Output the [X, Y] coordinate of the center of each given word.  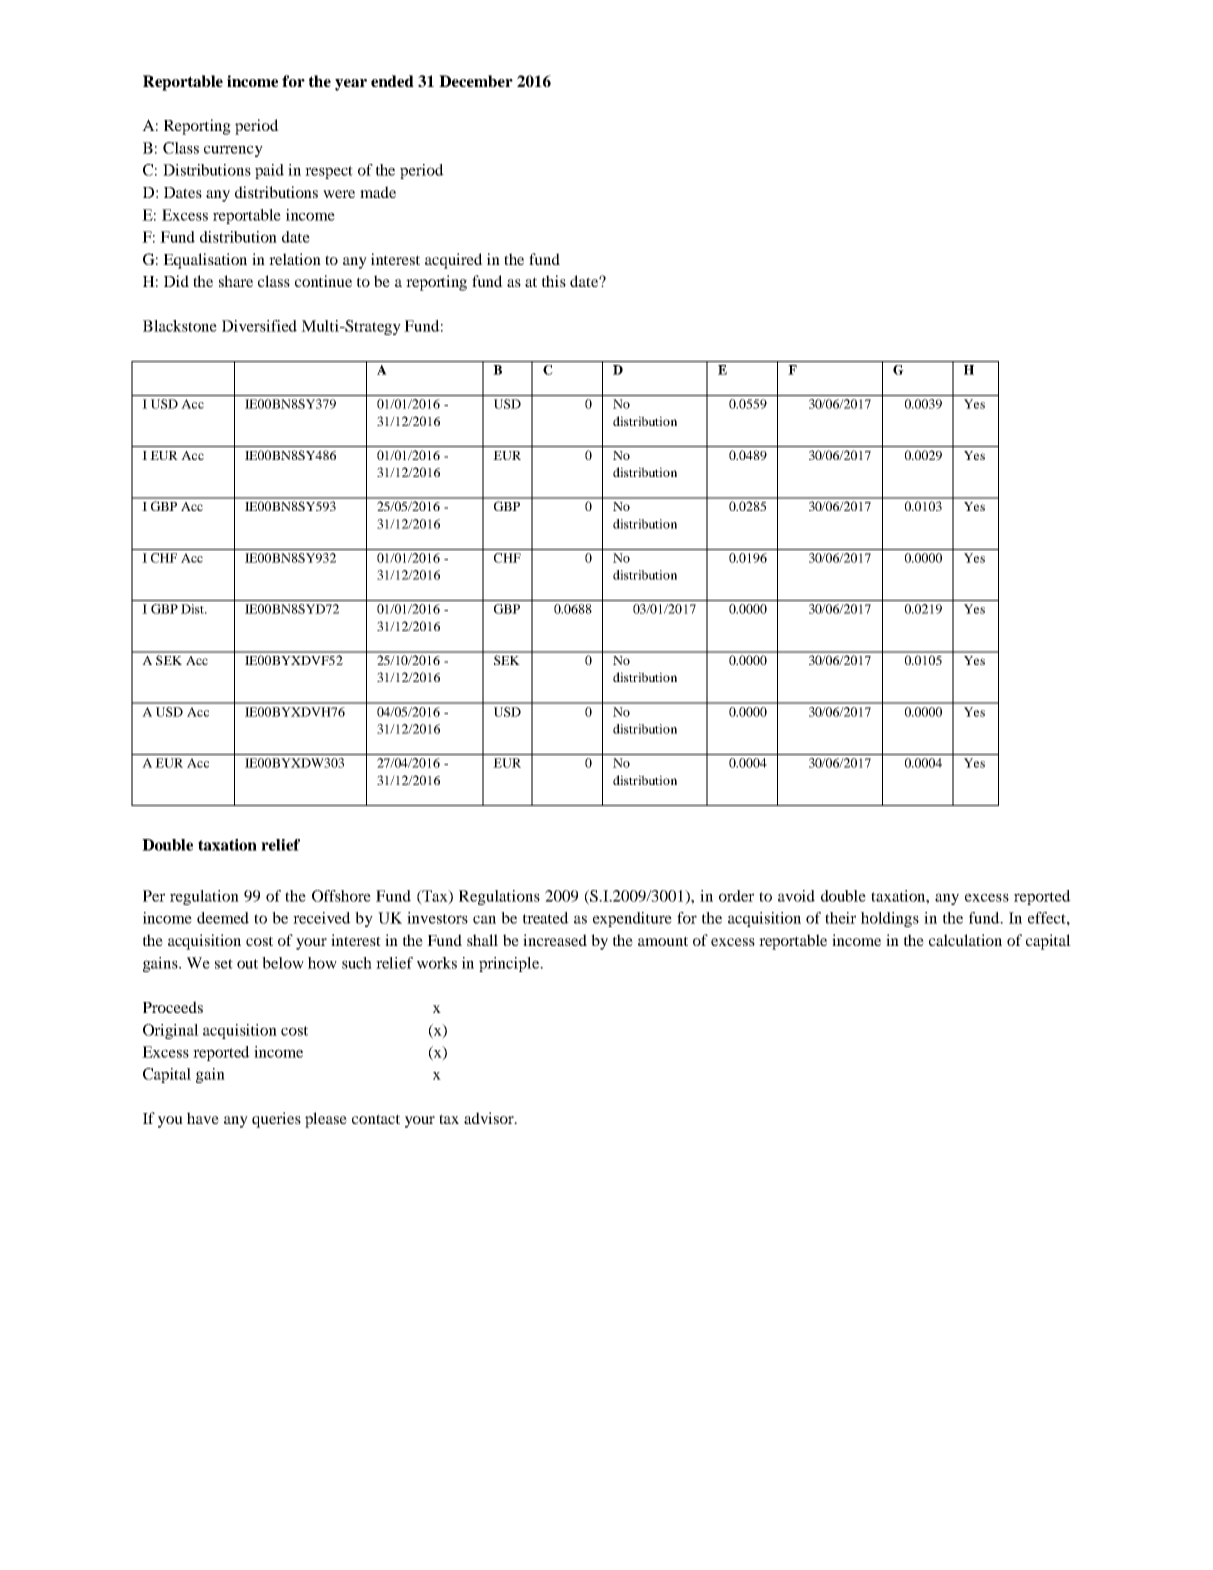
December [476, 81]
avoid [796, 896]
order [736, 896]
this [554, 281]
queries [276, 1120]
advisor [490, 1118]
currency [233, 151]
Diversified [259, 326]
